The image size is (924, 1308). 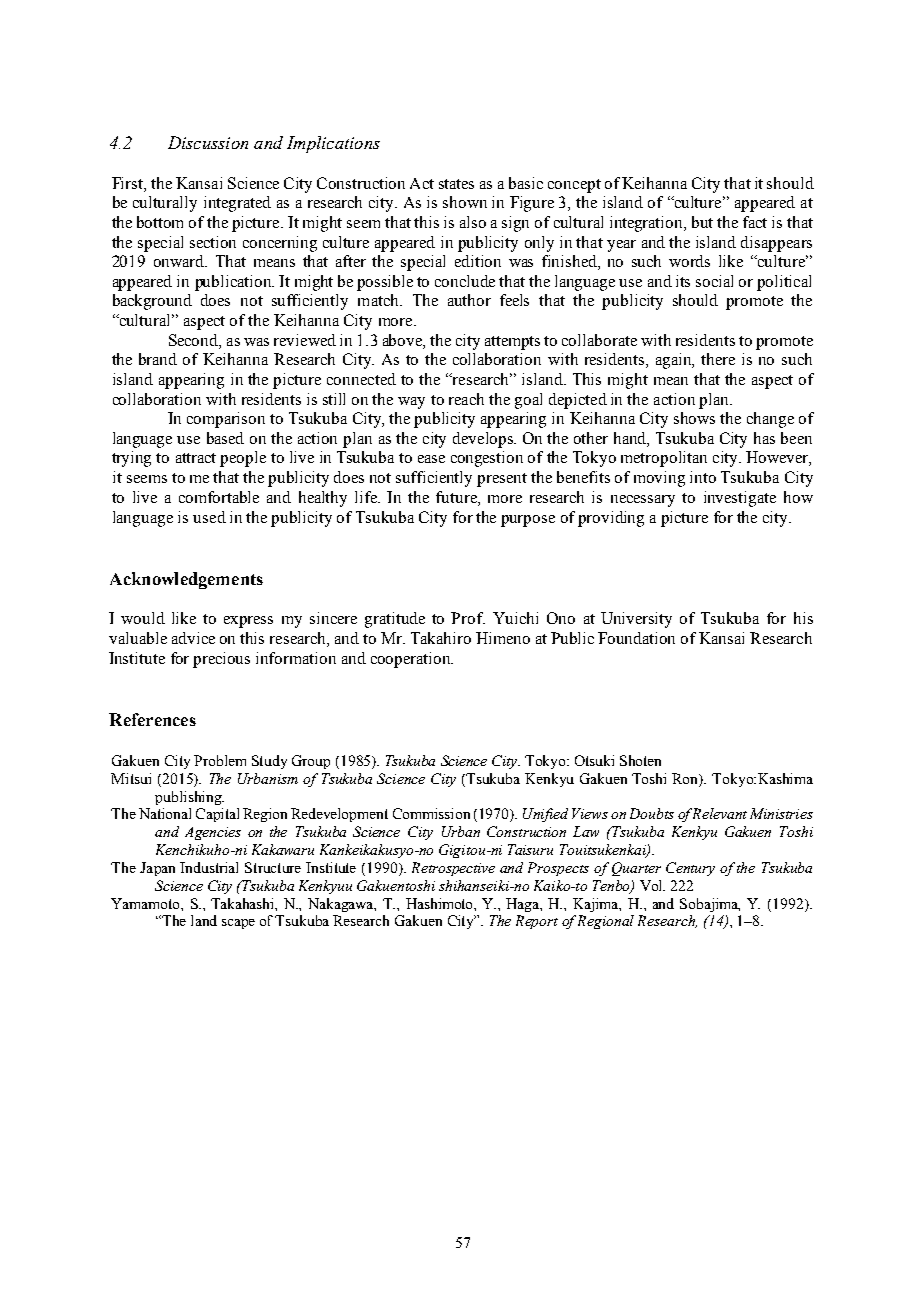 I want to click on Foundation, so click(x=636, y=638).
